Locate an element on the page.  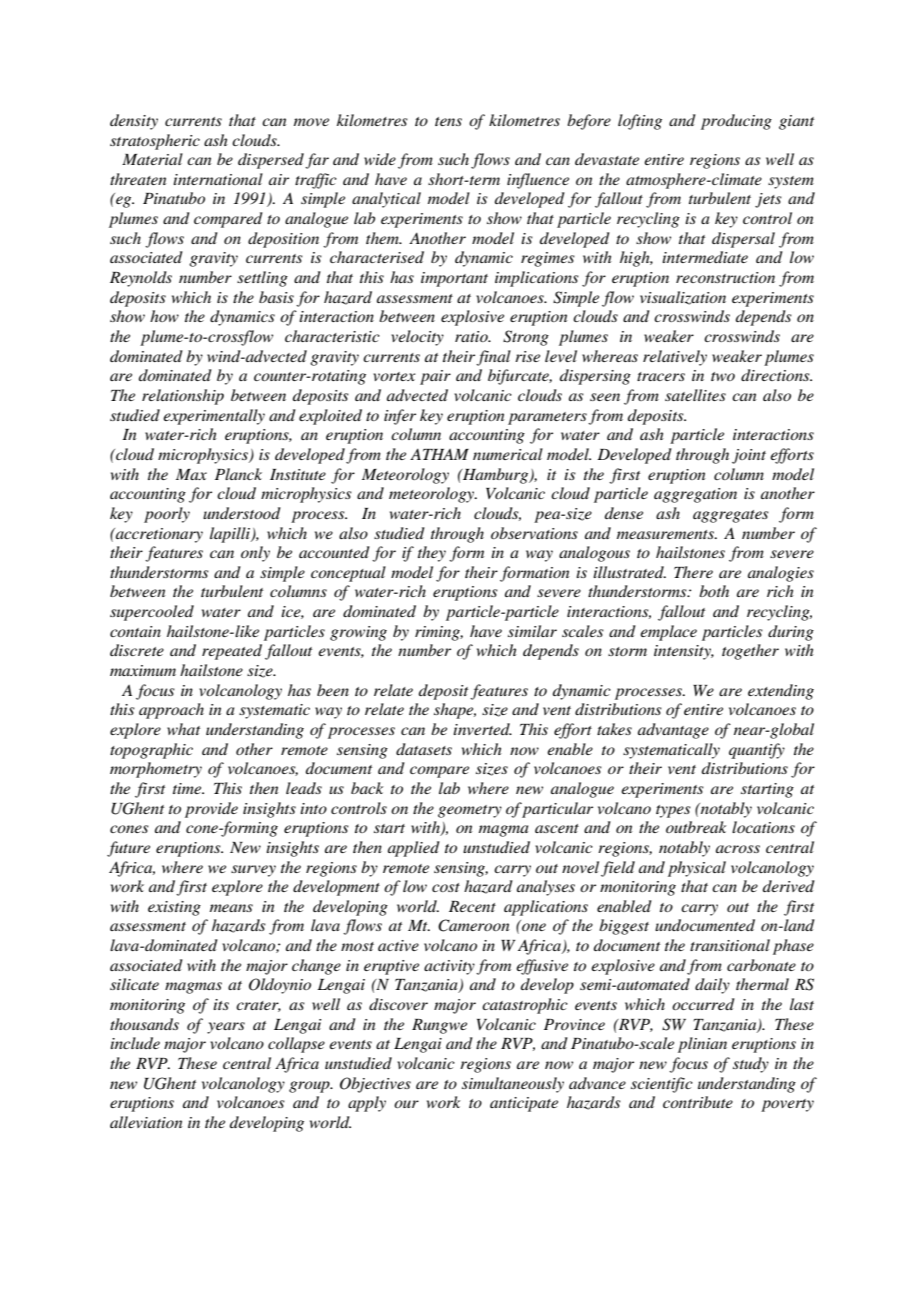
cost is located at coordinates (446, 887).
